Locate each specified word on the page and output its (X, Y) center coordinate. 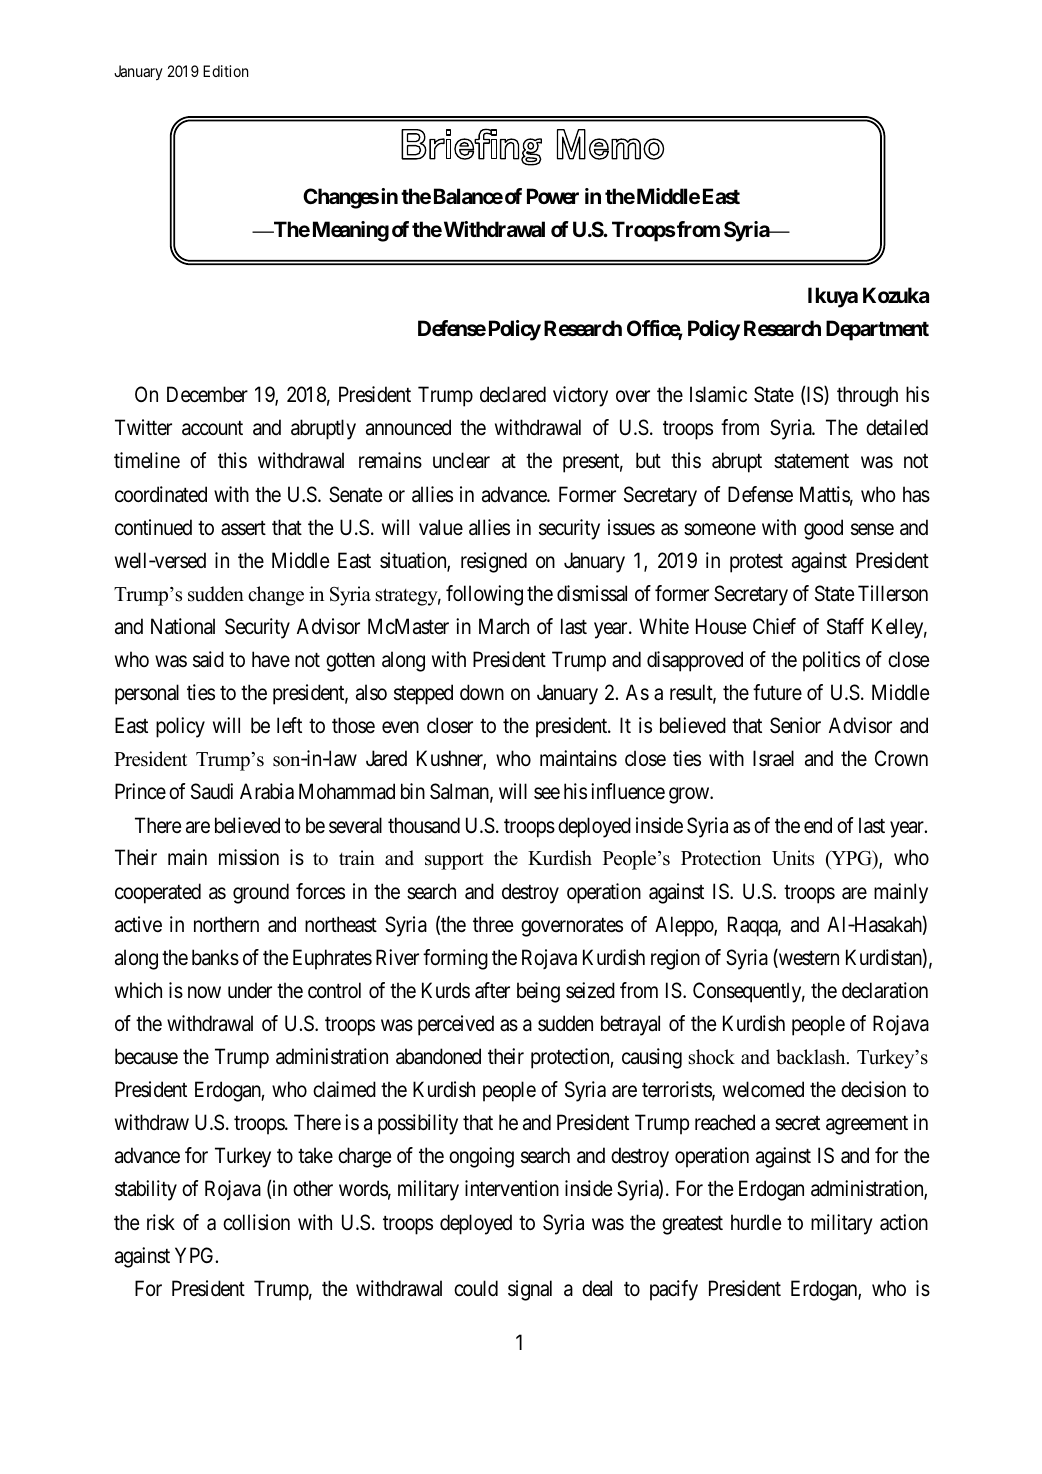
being (538, 992)
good (823, 529)
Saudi (212, 791)
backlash (812, 1057)
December (207, 394)
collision (256, 1222)
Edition (225, 71)
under (250, 990)
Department (877, 330)
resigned (494, 562)
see (547, 794)
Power (553, 196)
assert (243, 528)
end (818, 825)
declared (513, 394)
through (867, 396)
